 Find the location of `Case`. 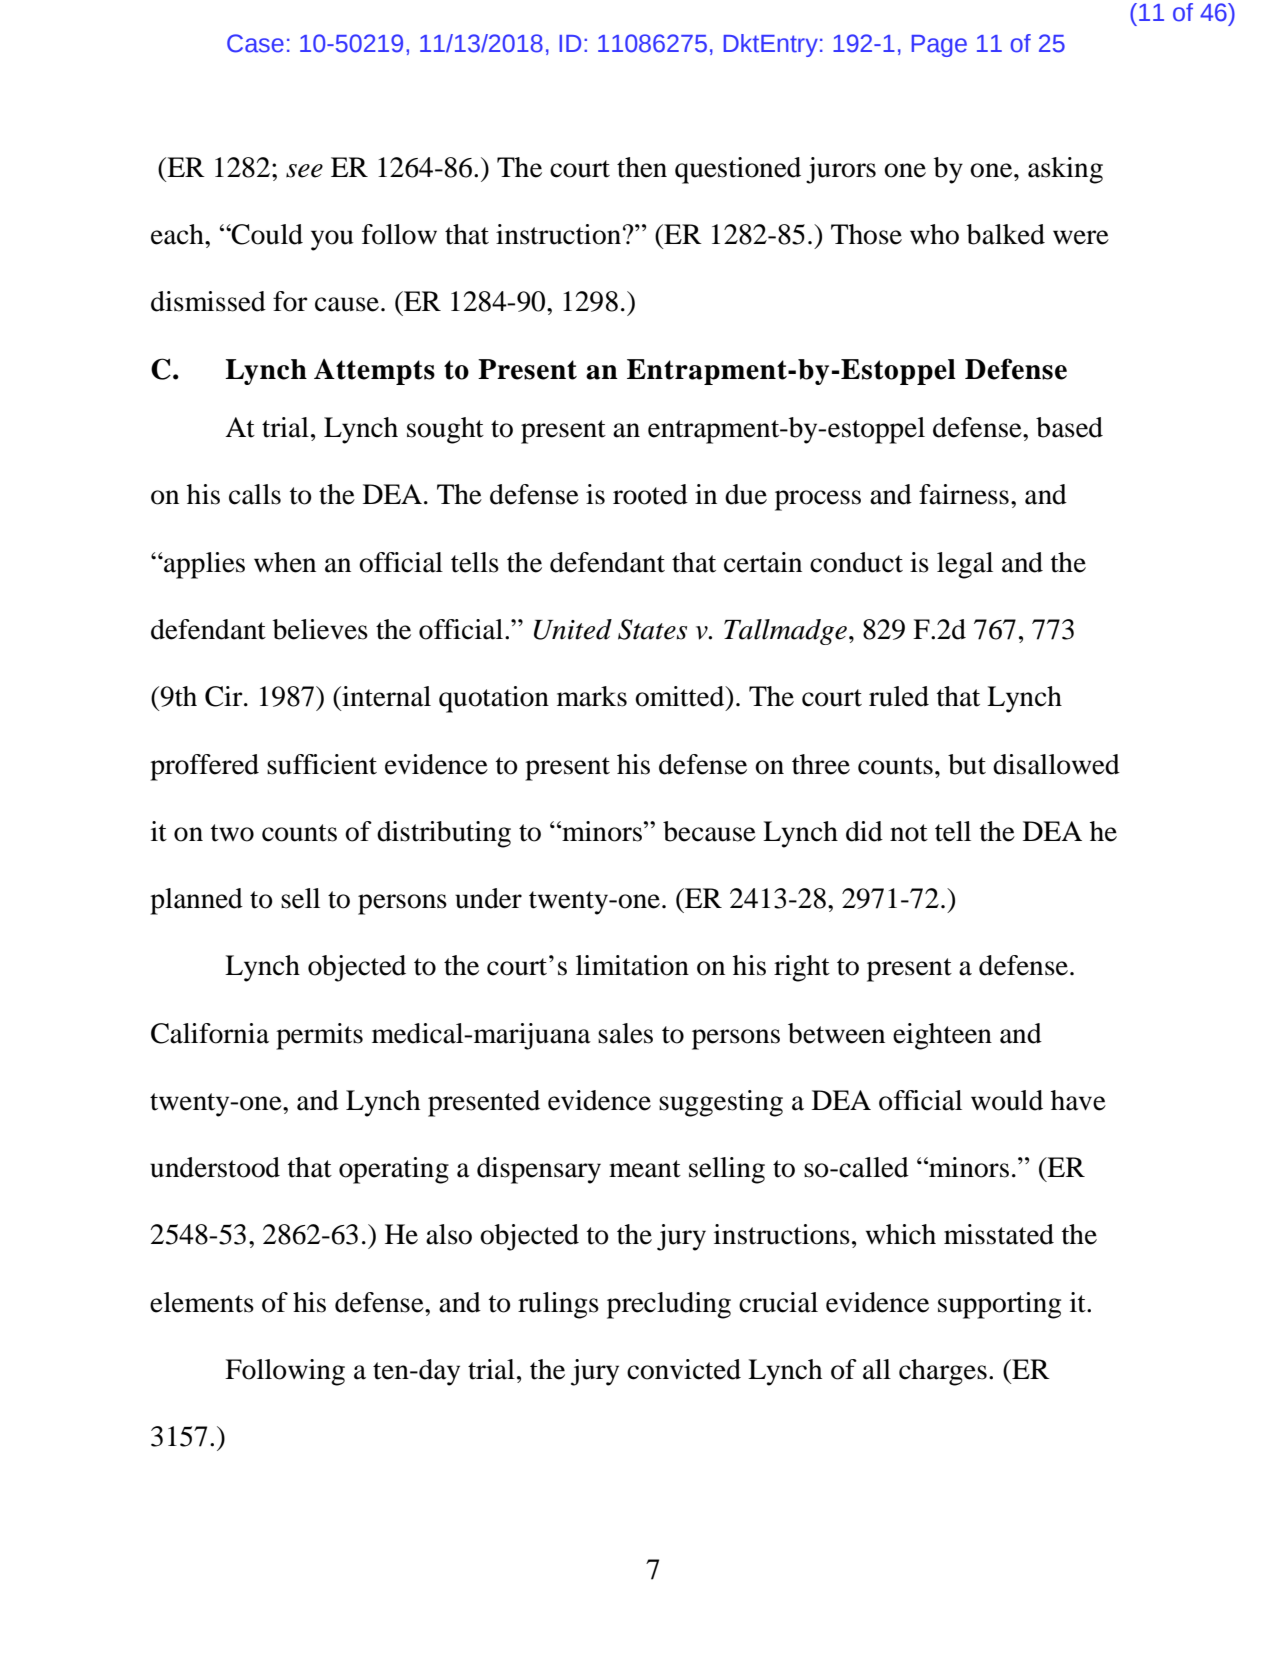

Case is located at coordinates (255, 43).
